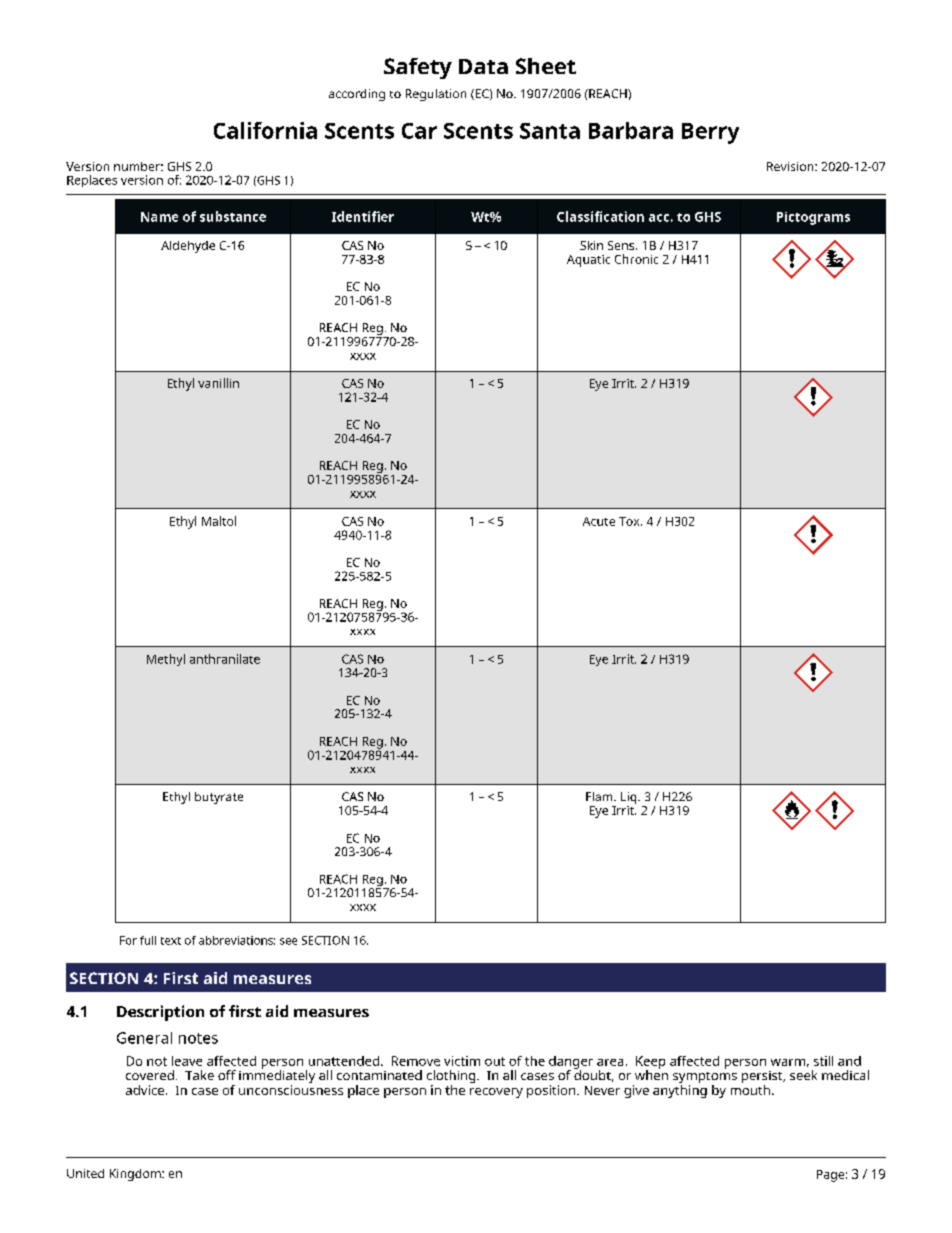 This screenshot has width=952, height=1233. What do you see at coordinates (145, 1090) in the screenshot?
I see `advice` at bounding box center [145, 1090].
